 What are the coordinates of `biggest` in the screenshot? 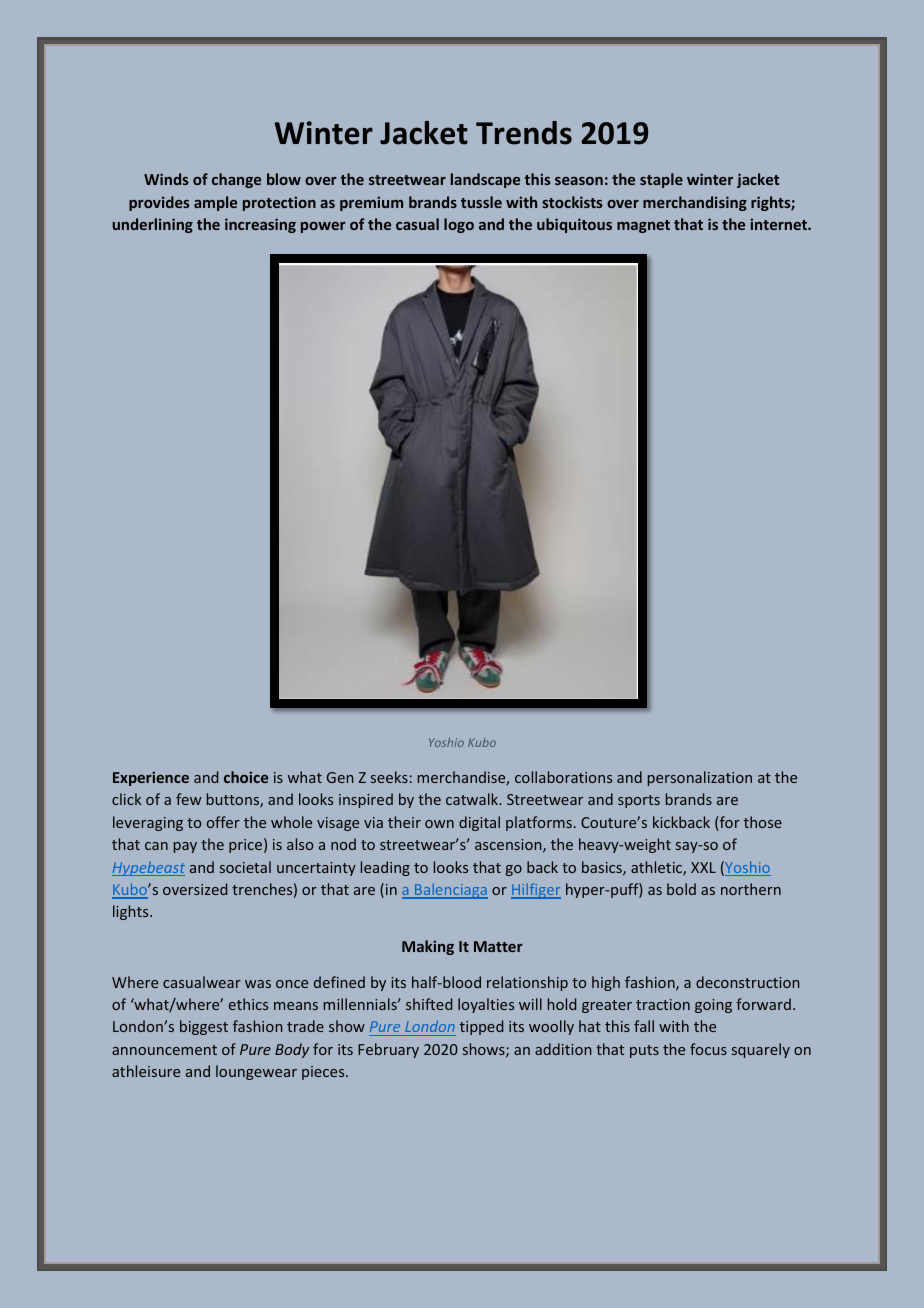 It's located at (204, 1027).
